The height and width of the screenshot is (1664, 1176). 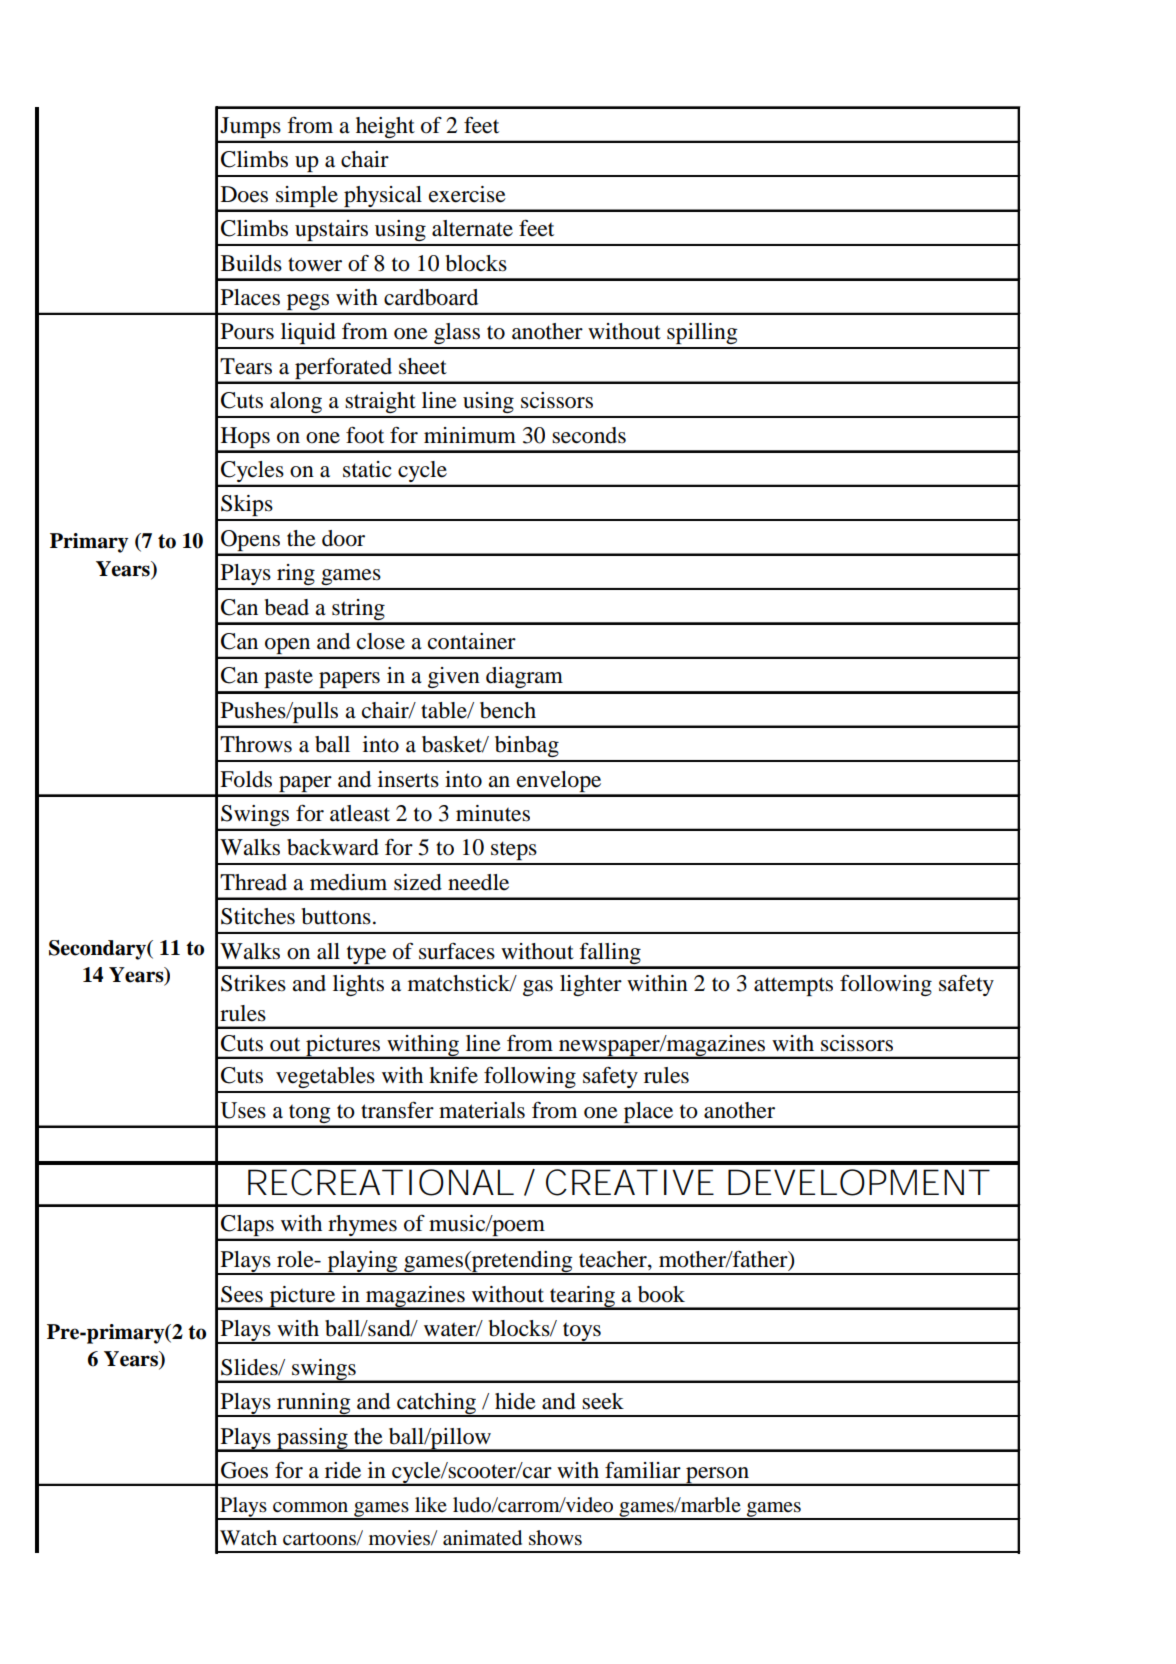 I want to click on alternate, so click(x=472, y=228).
